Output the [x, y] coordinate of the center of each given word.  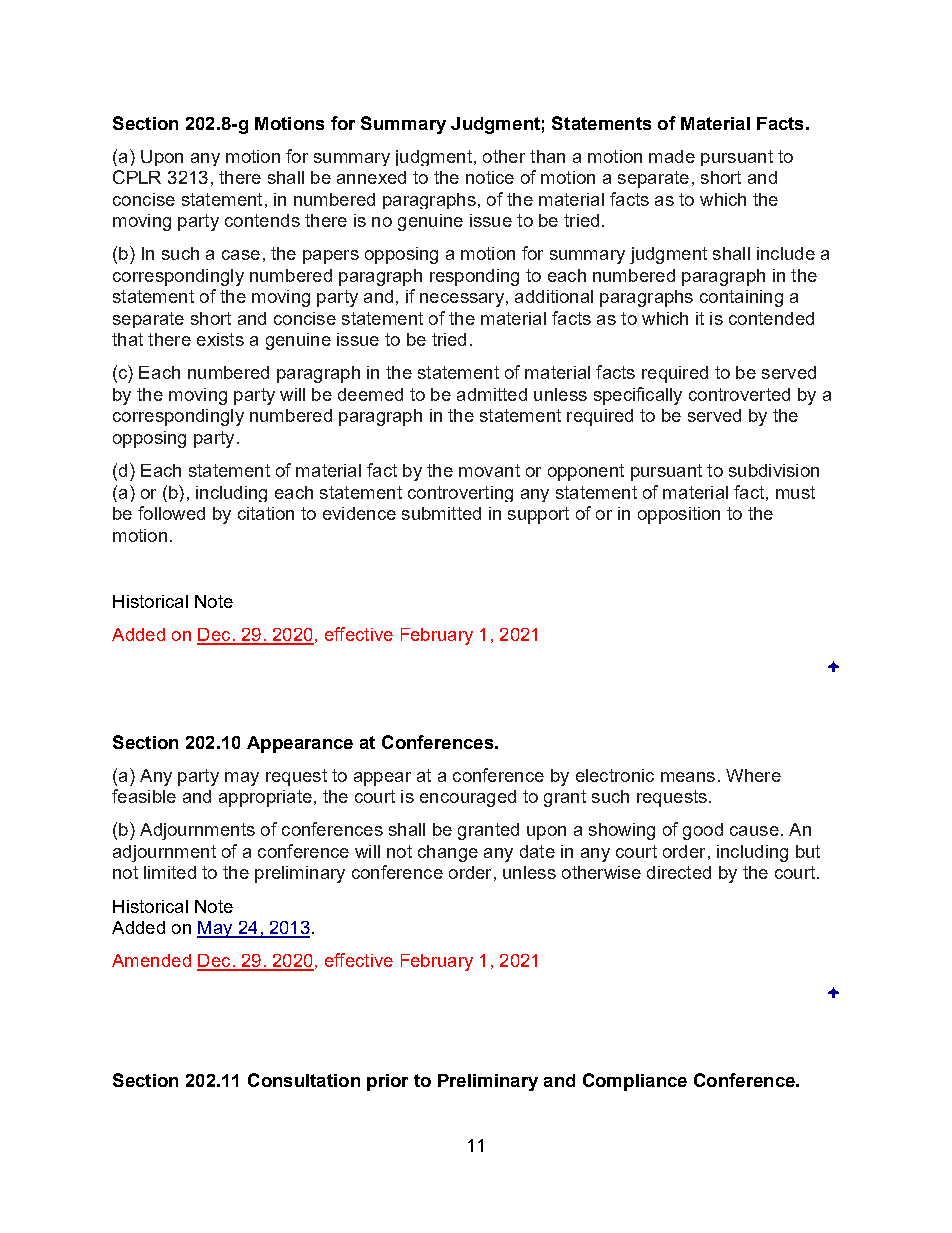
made [672, 156]
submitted [441, 513]
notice [490, 177]
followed [171, 513]
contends [262, 220]
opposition [679, 515]
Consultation [304, 1080]
